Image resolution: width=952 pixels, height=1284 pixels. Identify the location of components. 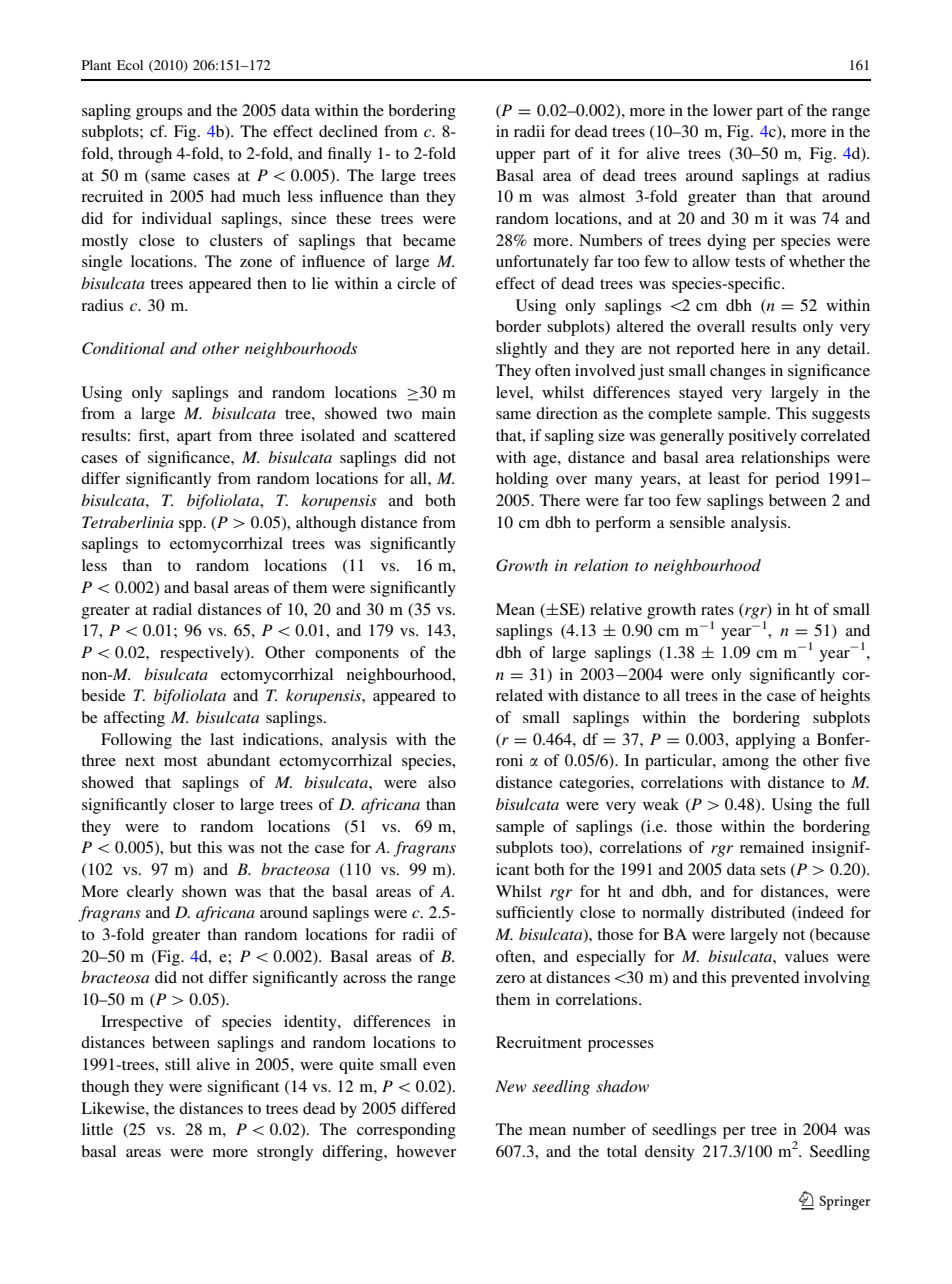
(357, 655).
